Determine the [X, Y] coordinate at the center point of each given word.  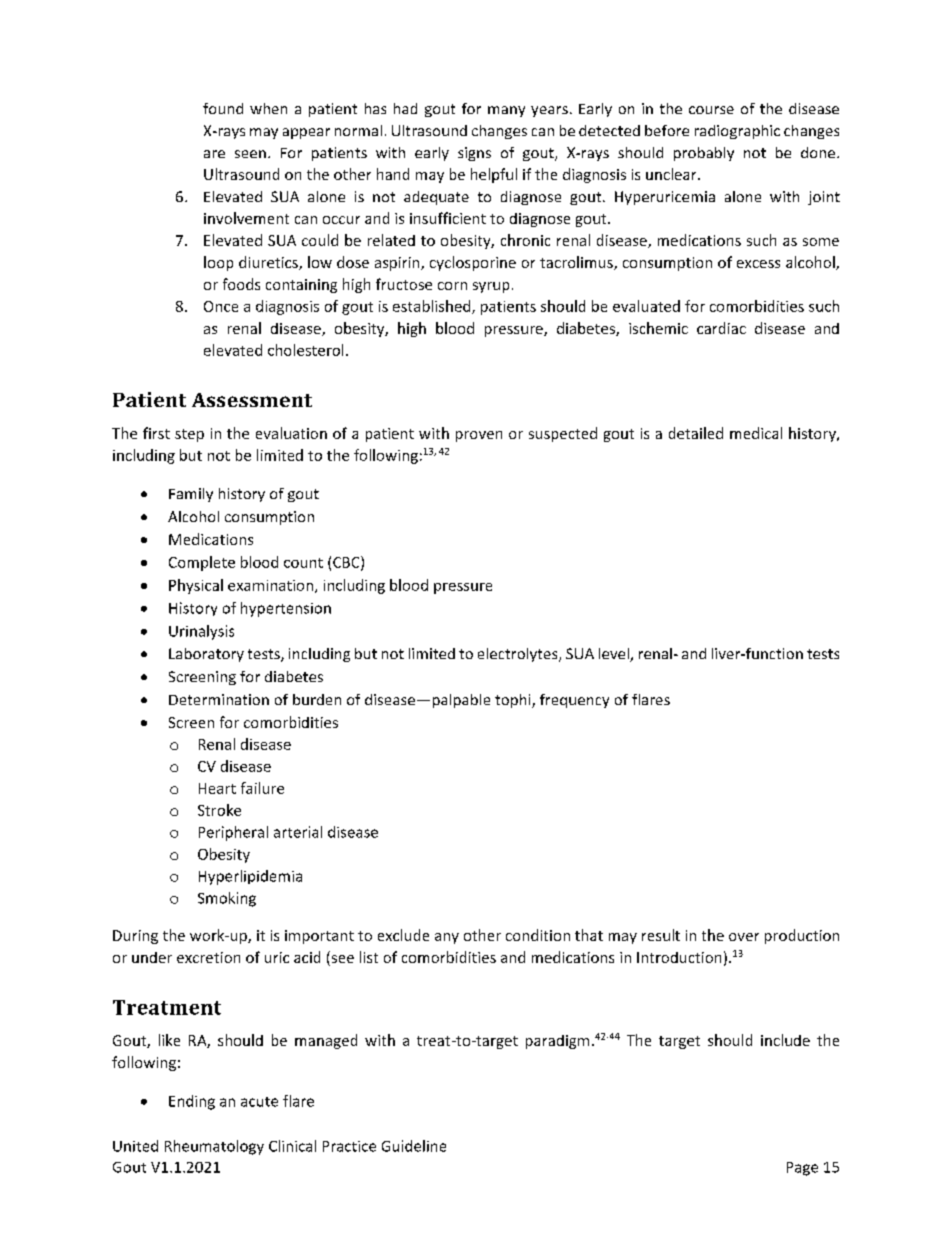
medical [756, 433]
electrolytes [519, 655]
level [615, 655]
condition [538, 935]
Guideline [414, 1146]
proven [479, 436]
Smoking [227, 899]
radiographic [737, 132]
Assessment [252, 400]
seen [250, 154]
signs [474, 154]
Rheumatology [214, 1147]
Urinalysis [201, 632]
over [744, 937]
